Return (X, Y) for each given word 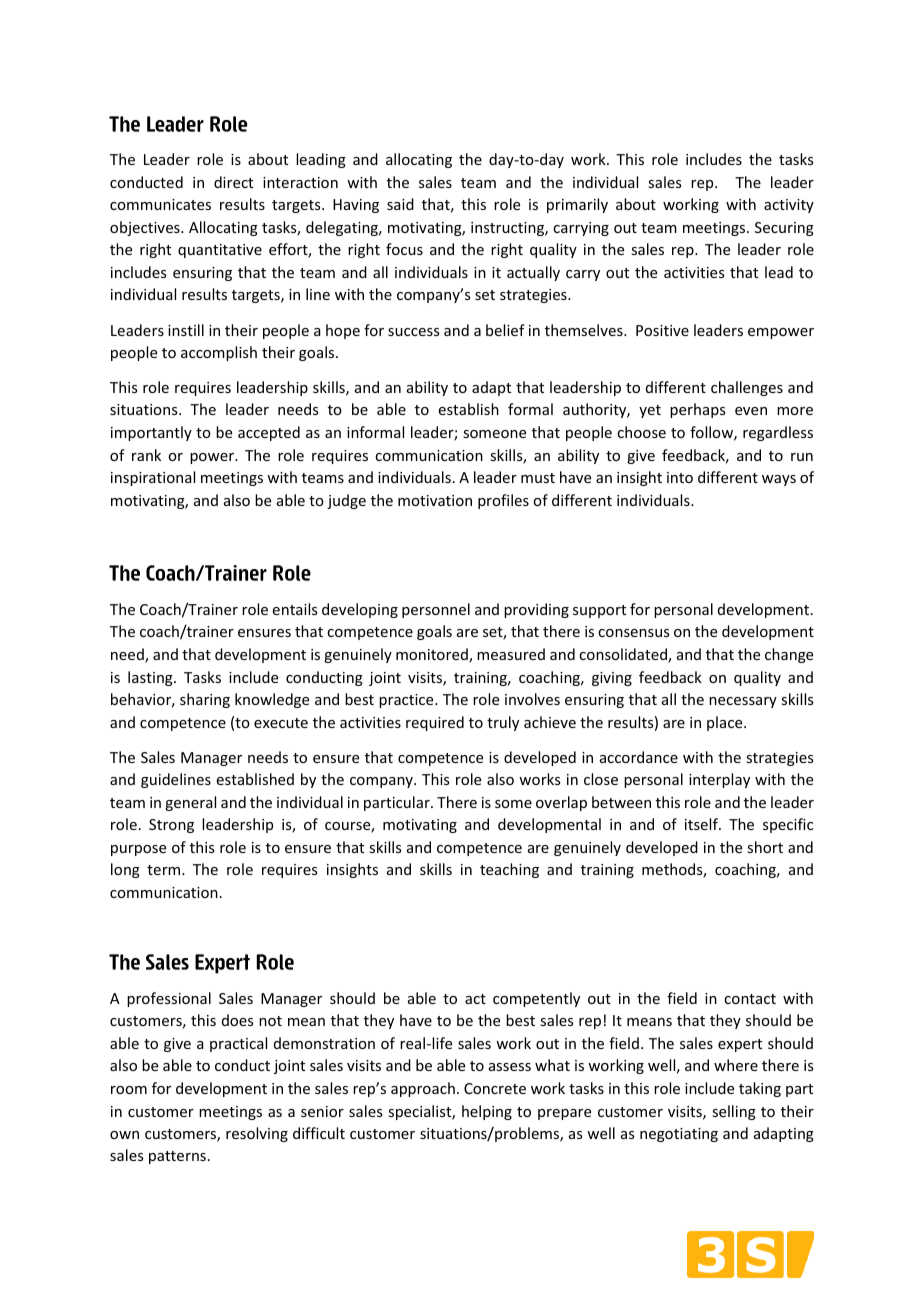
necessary (743, 702)
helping (487, 1112)
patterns (177, 1157)
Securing (784, 229)
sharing (205, 700)
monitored (433, 655)
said (400, 204)
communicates (160, 204)
